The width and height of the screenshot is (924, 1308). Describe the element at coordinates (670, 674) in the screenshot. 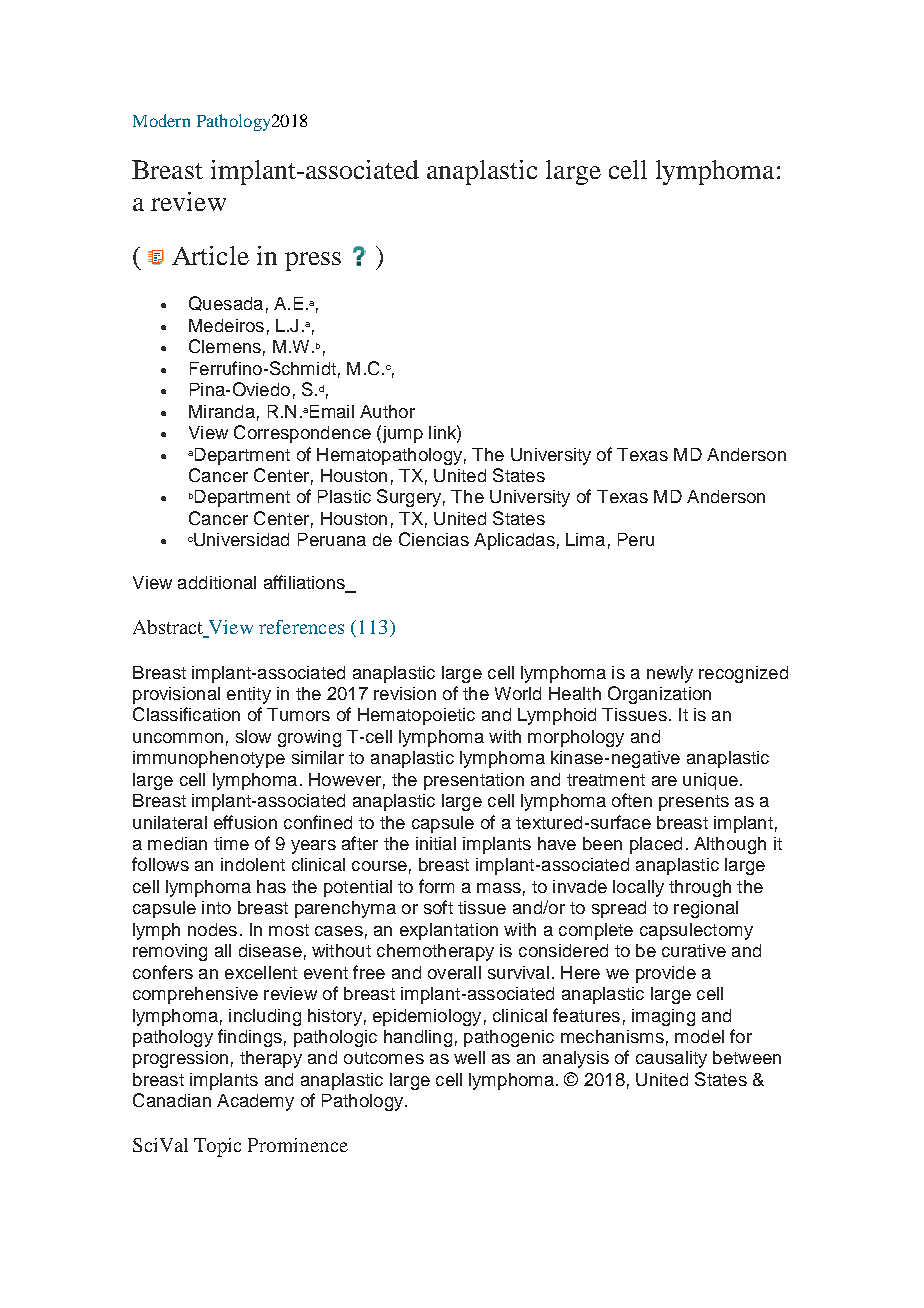

I see `newly` at that location.
